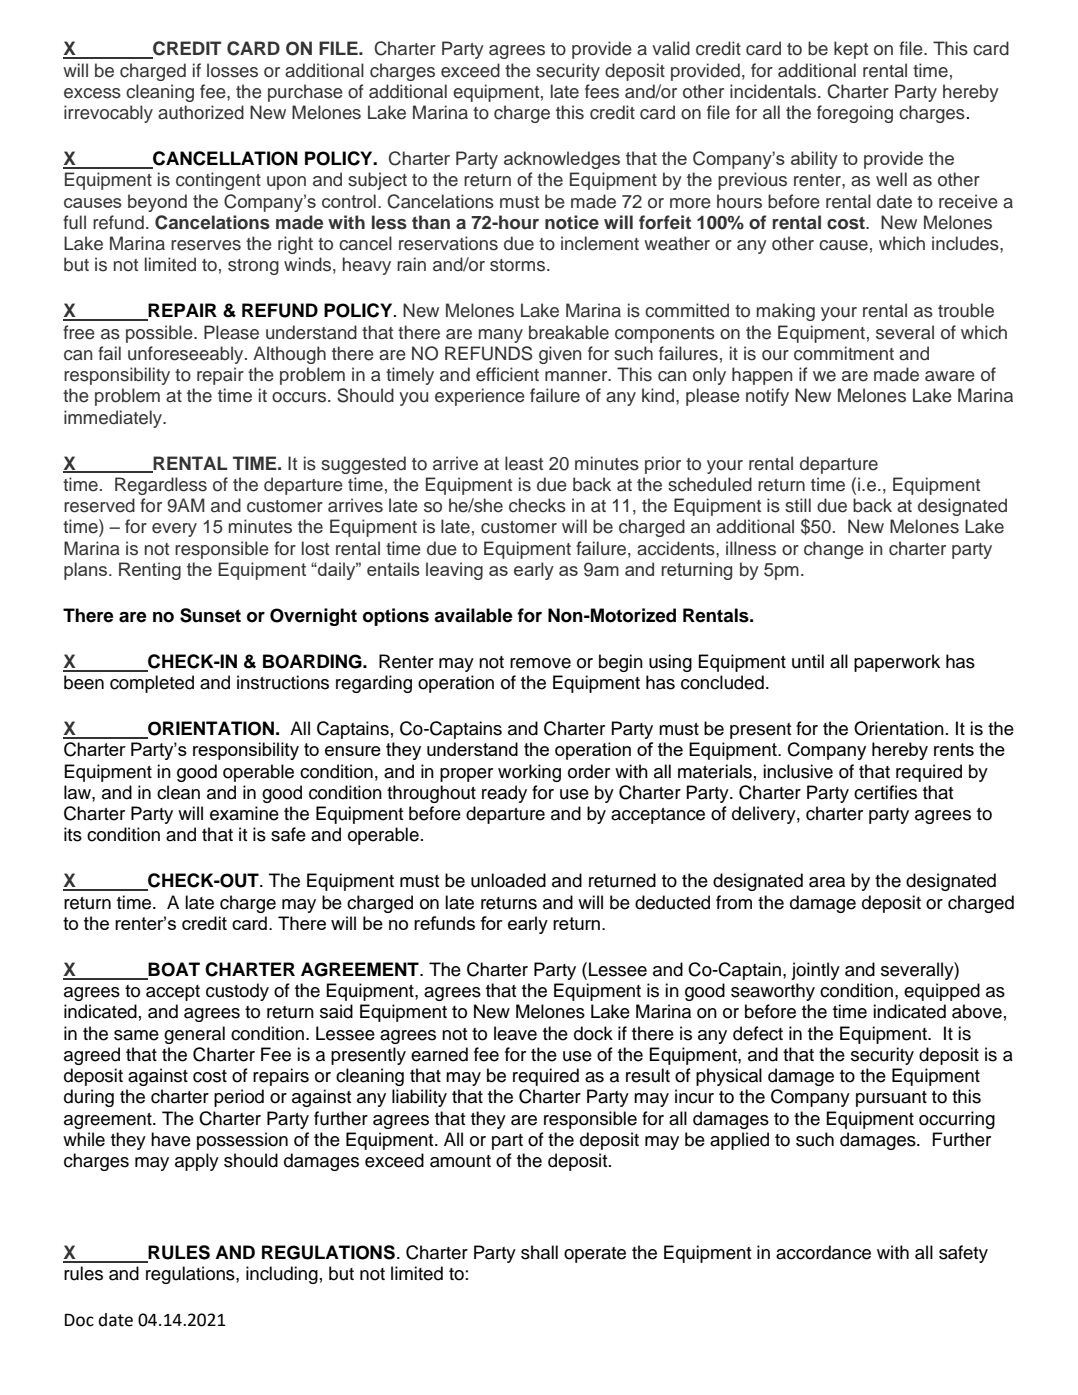 The height and width of the screenshot is (1395, 1078). I want to click on shall, so click(539, 1252).
